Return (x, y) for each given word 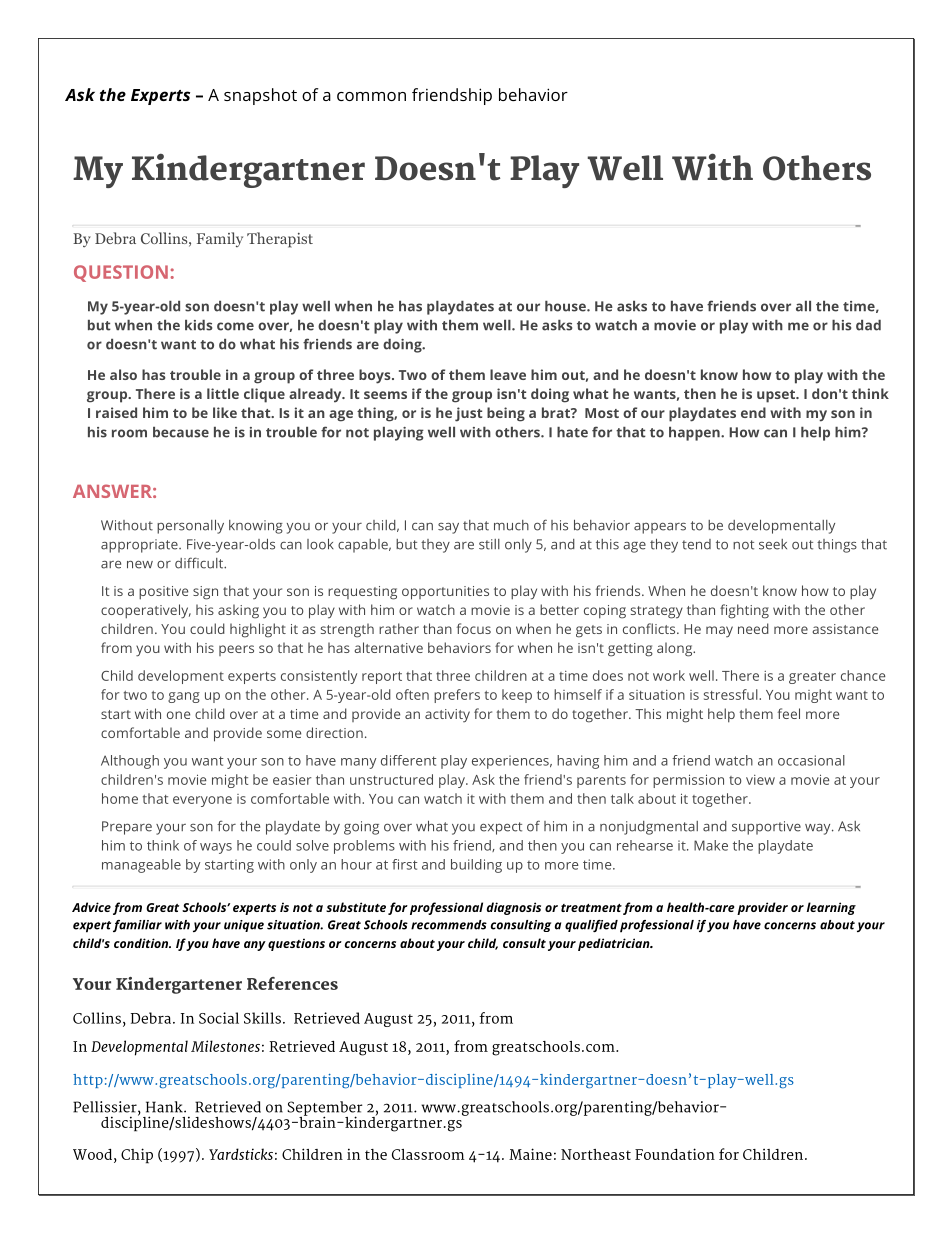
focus (474, 628)
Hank (165, 1107)
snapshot (260, 96)
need (753, 628)
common (371, 96)
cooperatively (146, 611)
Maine (530, 1154)
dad (868, 325)
